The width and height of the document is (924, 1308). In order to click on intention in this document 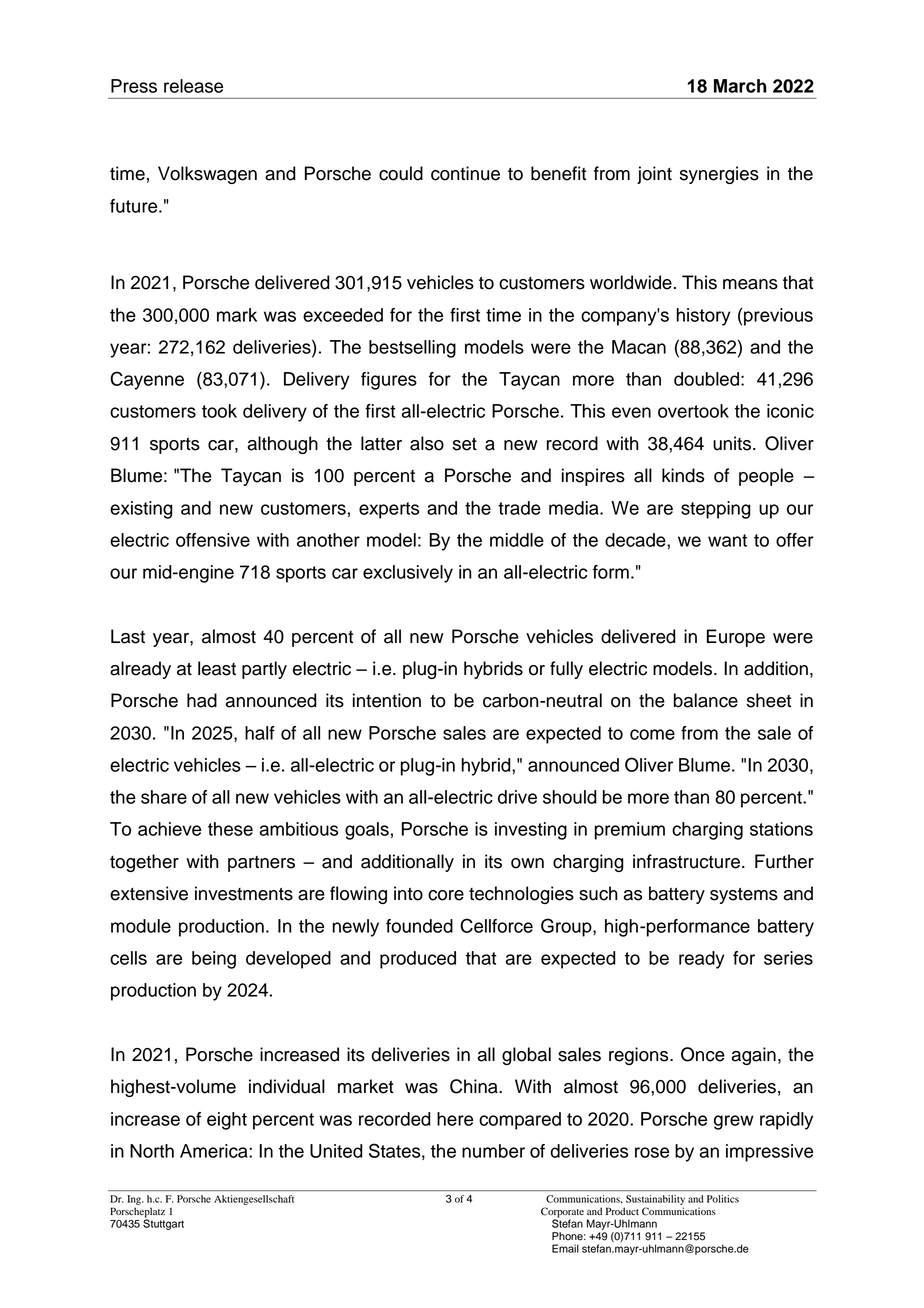, I will do `click(387, 700)`.
